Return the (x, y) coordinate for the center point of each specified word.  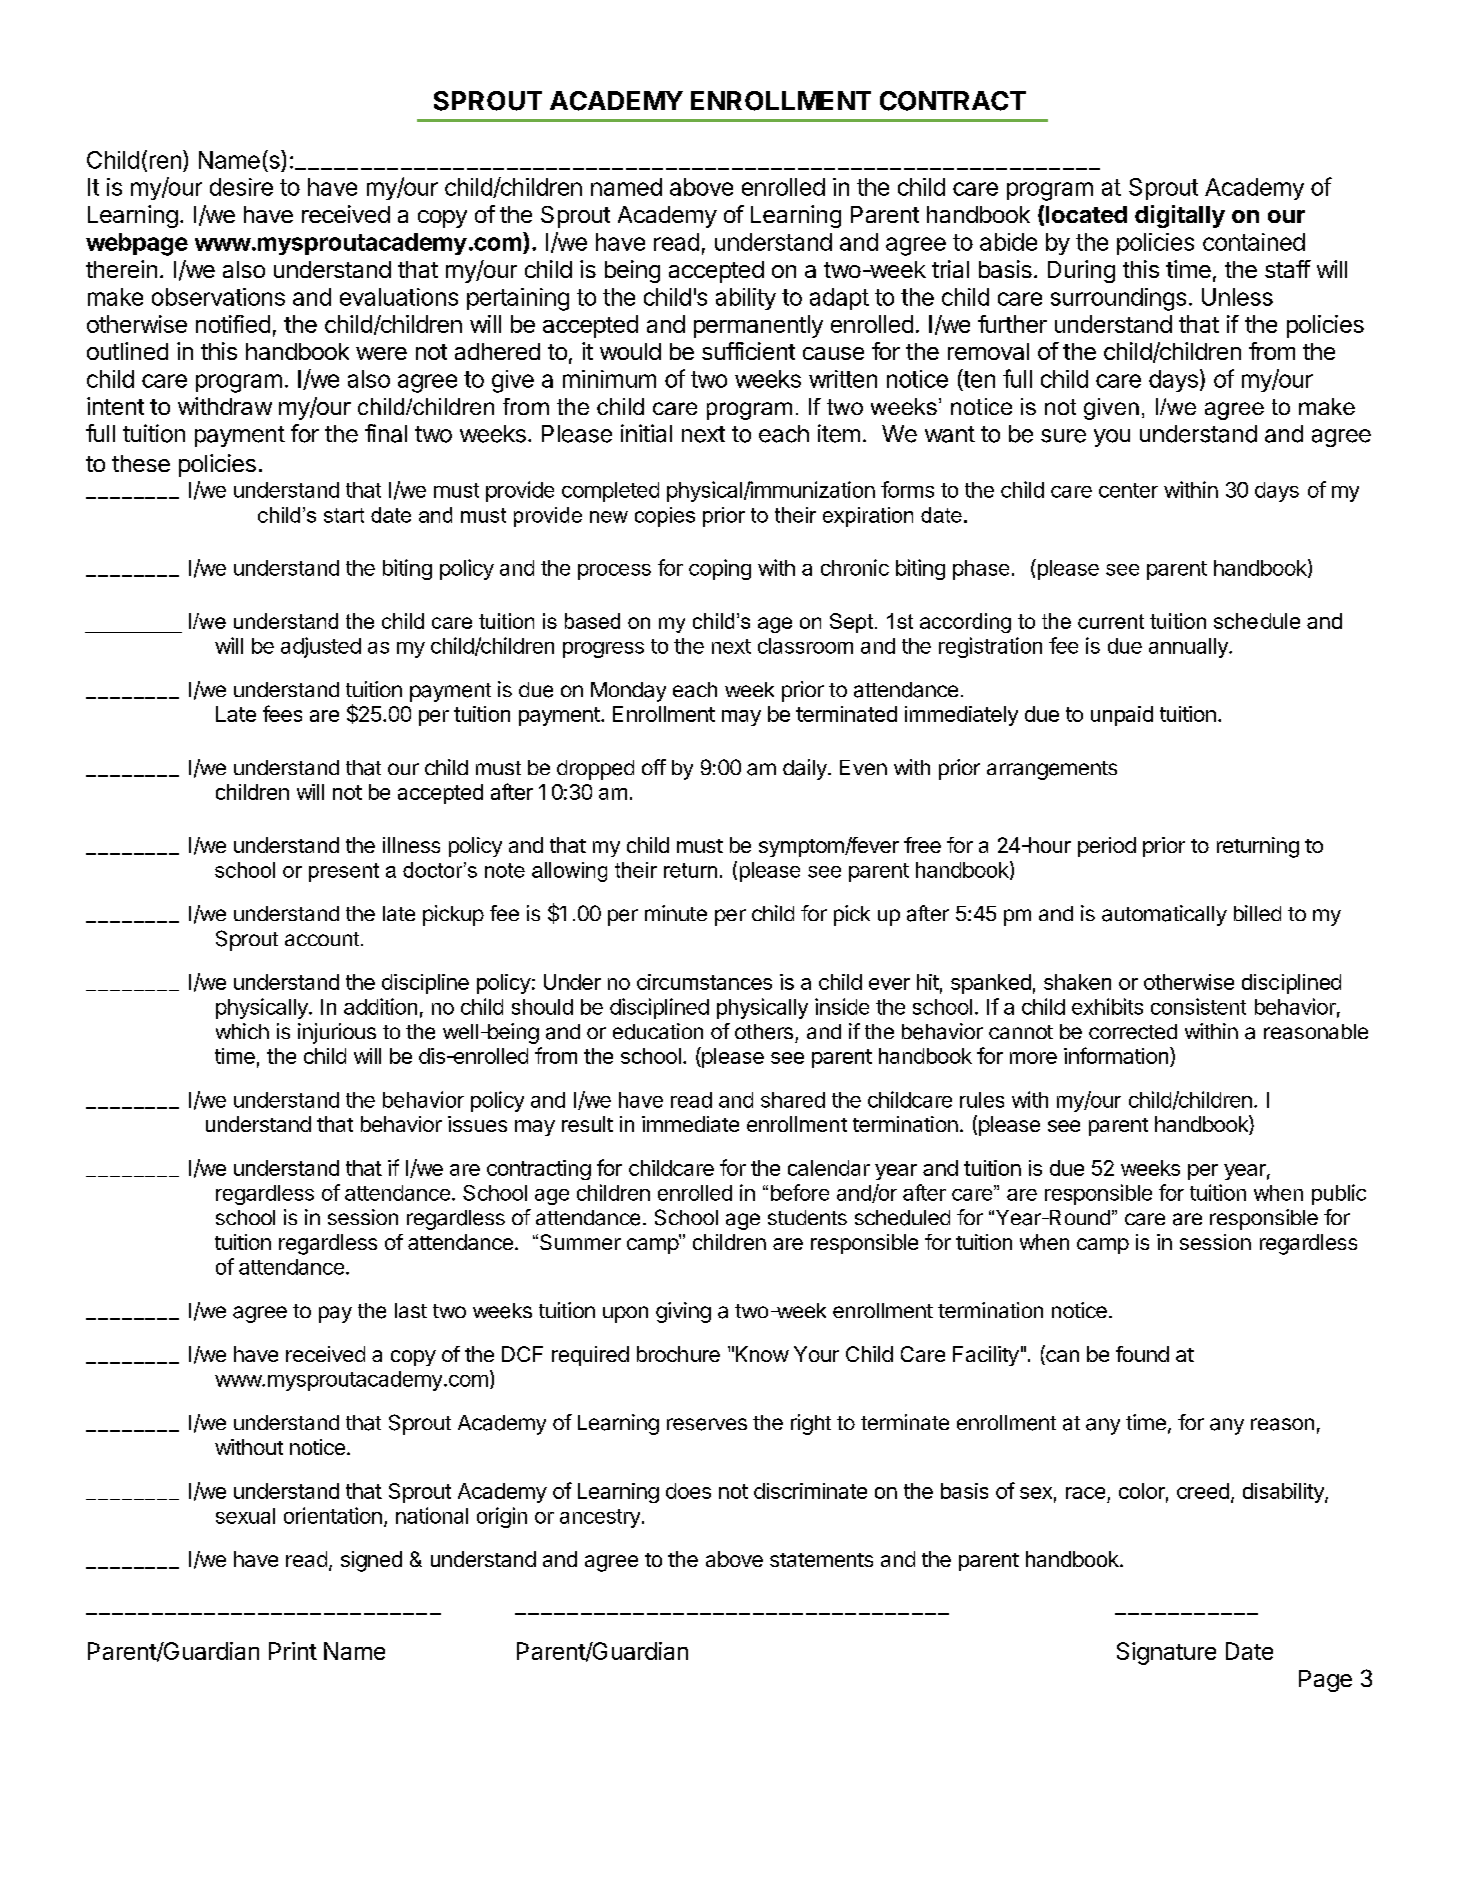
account (322, 939)
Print (293, 1651)
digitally (1180, 216)
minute (676, 913)
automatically (1164, 915)
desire (241, 187)
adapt (839, 299)
